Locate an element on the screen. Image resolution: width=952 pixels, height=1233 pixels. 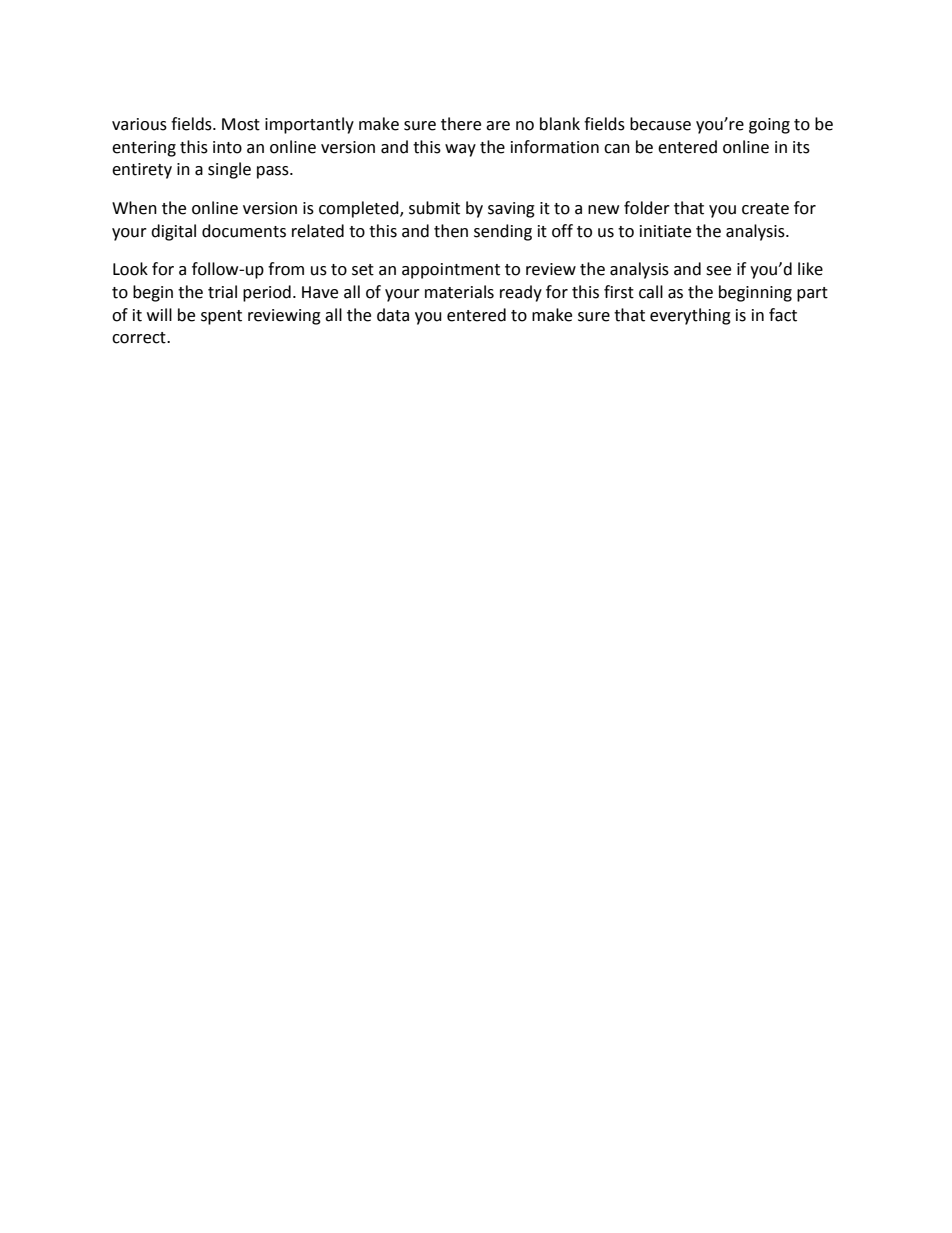
going is located at coordinates (769, 126).
